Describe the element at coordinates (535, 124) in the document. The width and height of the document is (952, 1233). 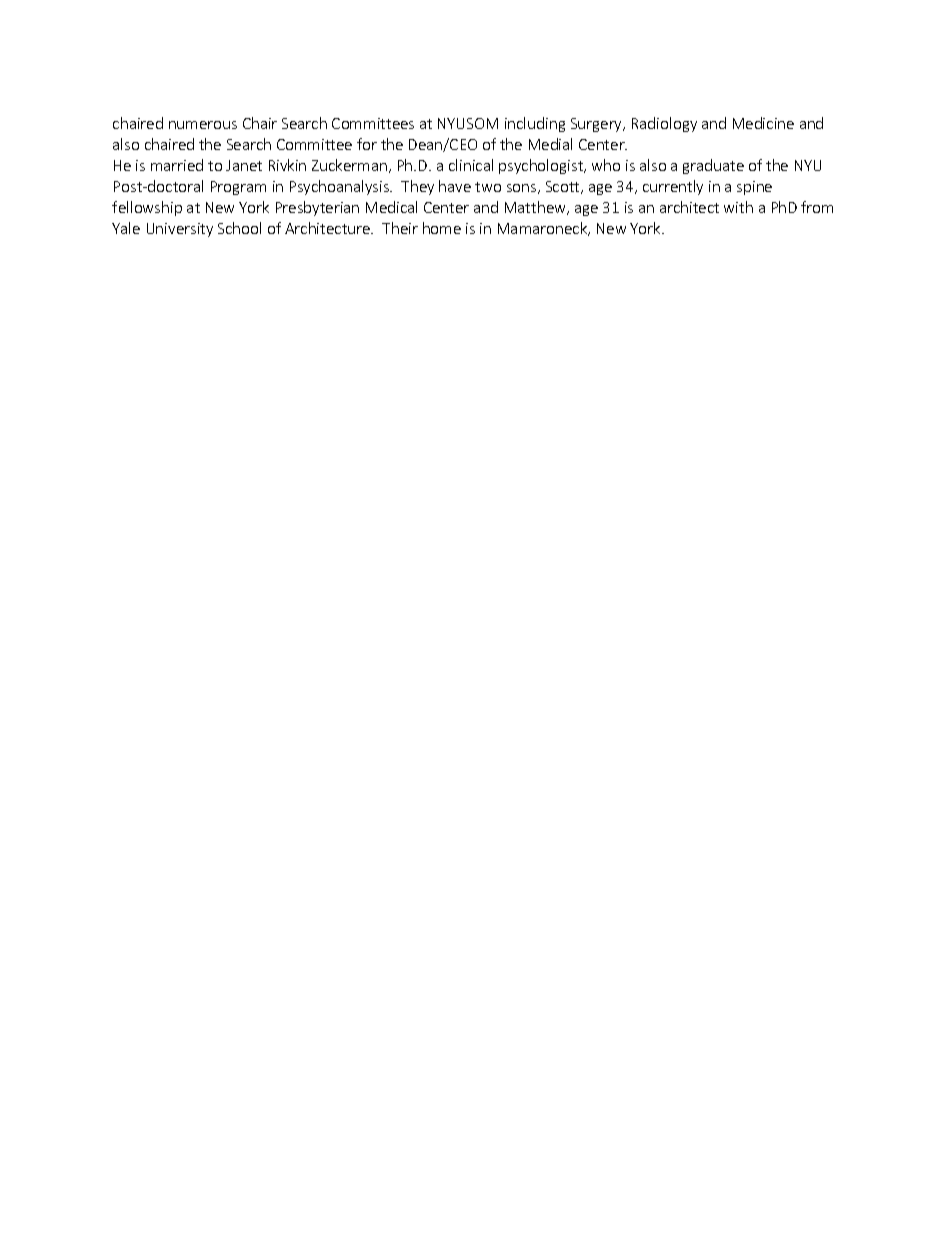
I see `including` at that location.
